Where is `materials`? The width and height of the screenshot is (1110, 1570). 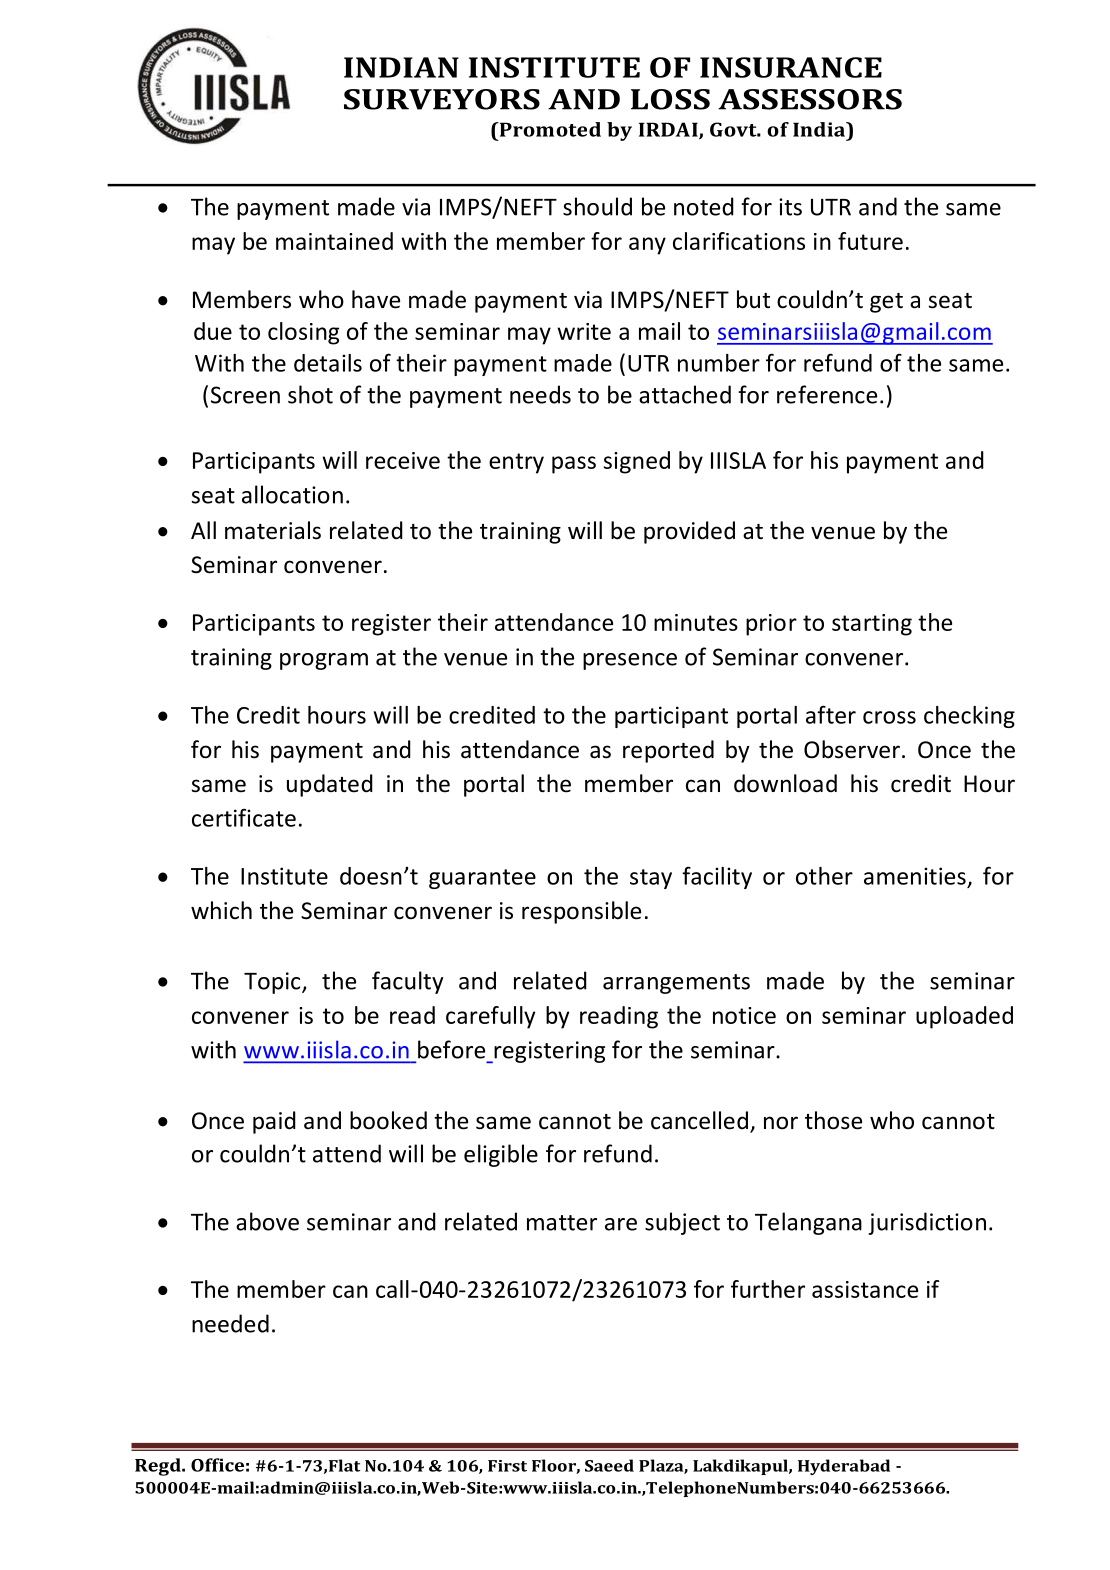
materials is located at coordinates (273, 530).
